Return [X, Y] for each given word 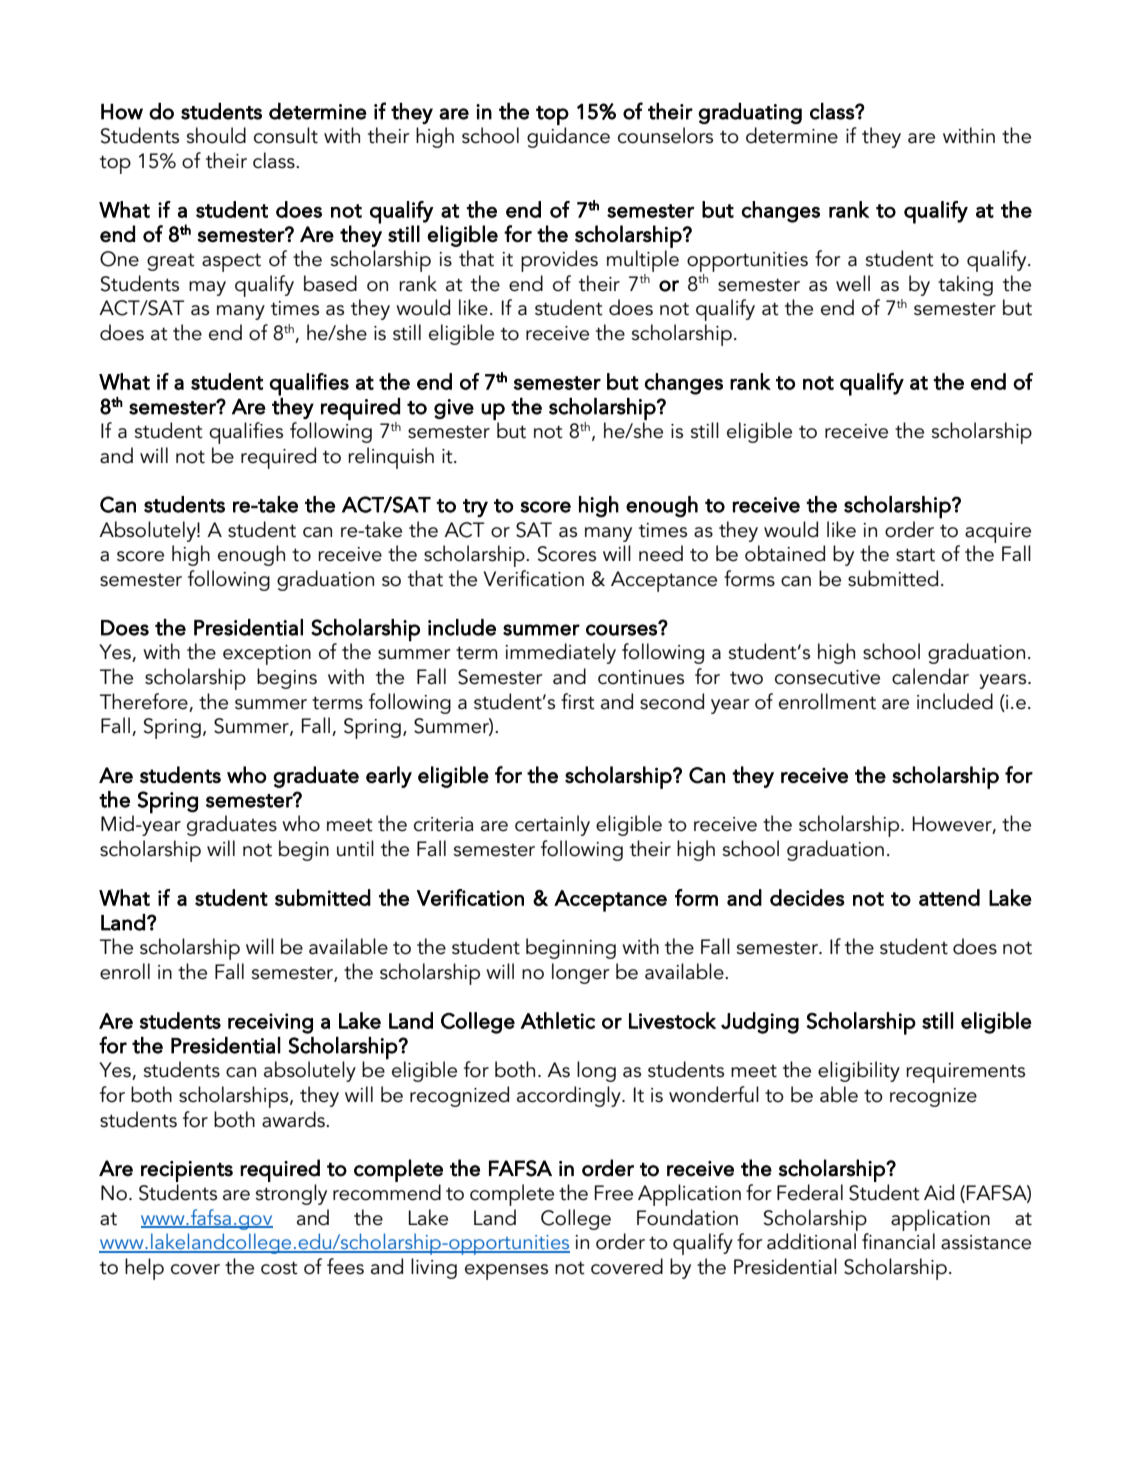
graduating [750, 113]
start [915, 555]
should [216, 135]
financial [898, 1241]
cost [279, 1268]
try [475, 508]
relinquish [391, 458]
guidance [568, 137]
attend [949, 897]
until [355, 848]
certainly [552, 825]
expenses [506, 1272]
